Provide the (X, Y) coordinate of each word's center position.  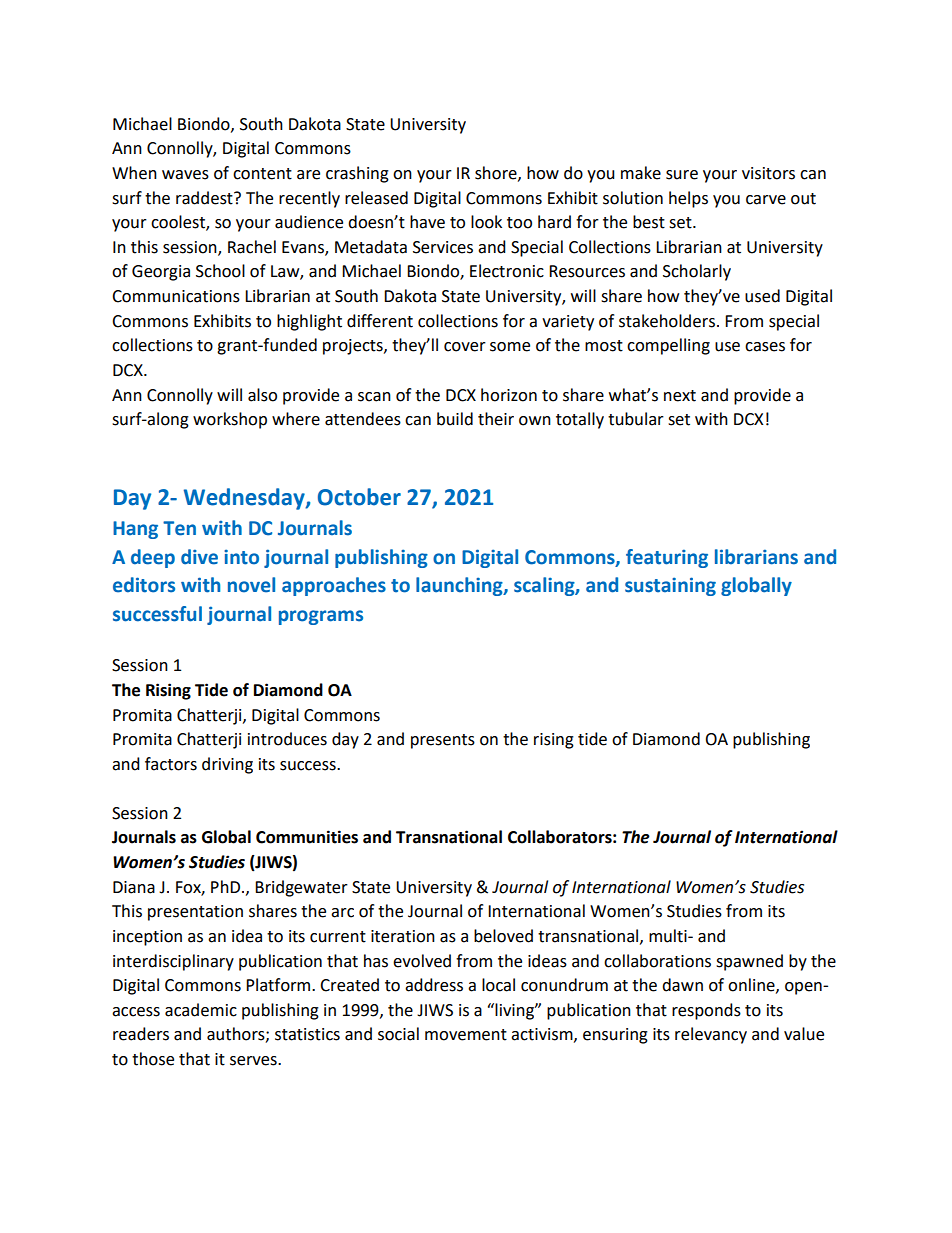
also (262, 395)
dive (199, 557)
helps (688, 199)
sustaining (670, 586)
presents (443, 741)
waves (185, 175)
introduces (287, 739)
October (359, 497)
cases (765, 347)
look (486, 222)
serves (254, 1061)
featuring (667, 558)
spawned (749, 962)
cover (465, 347)
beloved (503, 936)
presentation (195, 913)
